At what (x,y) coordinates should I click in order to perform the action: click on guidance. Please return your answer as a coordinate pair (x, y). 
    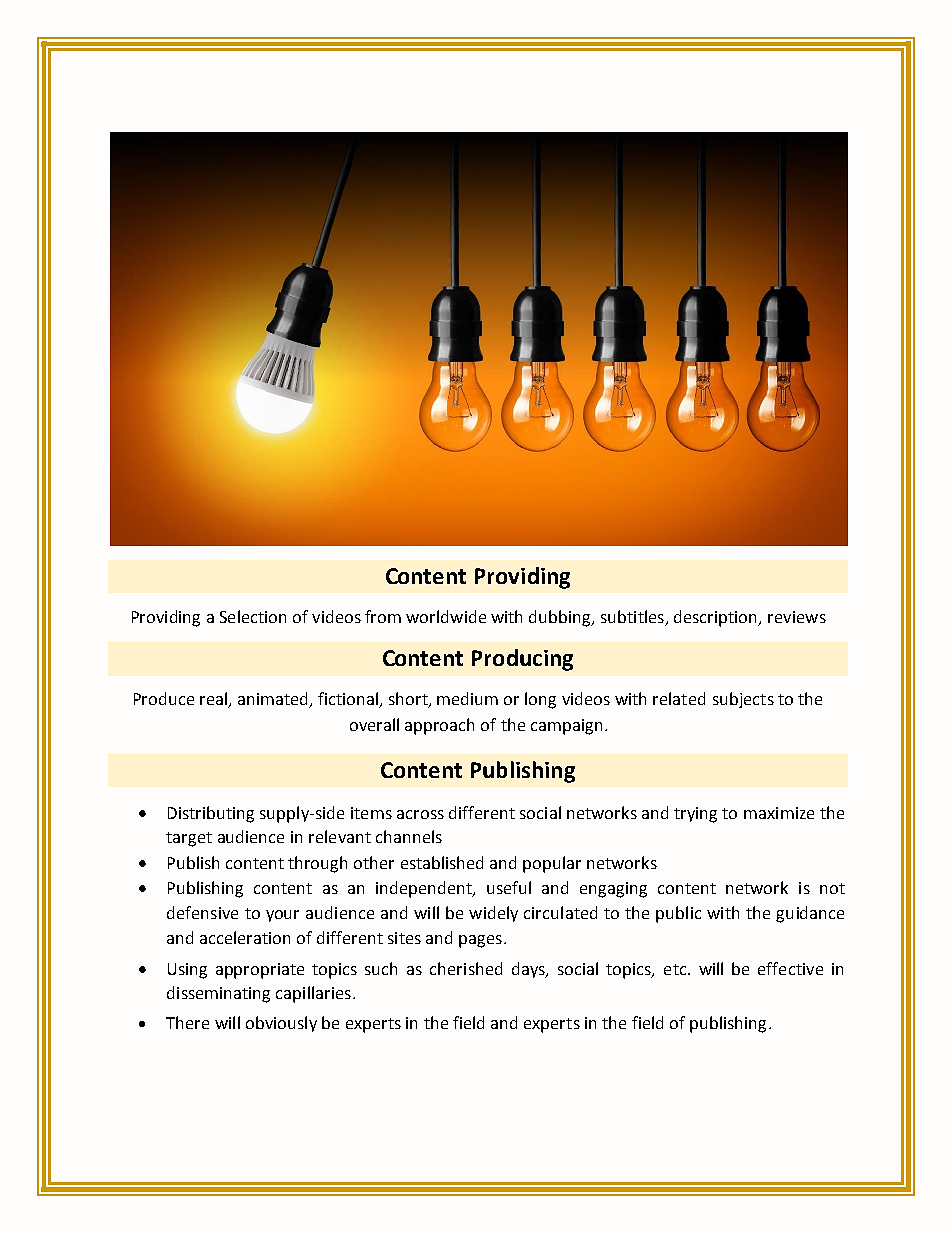
    Looking at the image, I should click on (810, 914).
